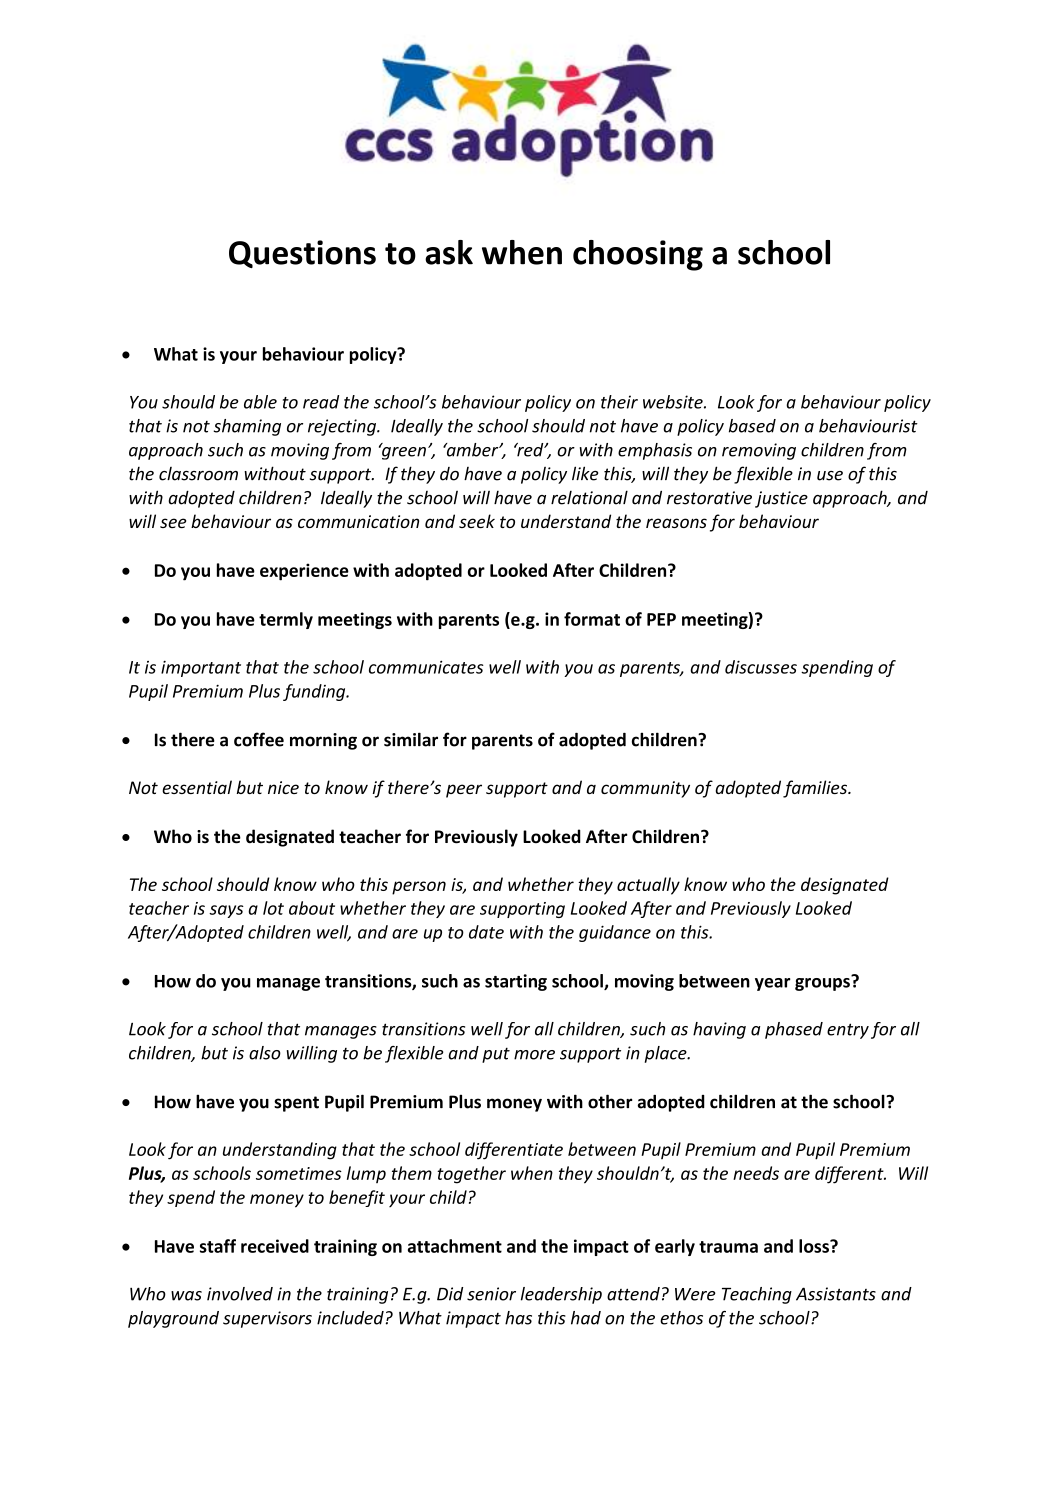  What do you see at coordinates (449, 252) in the document?
I see `ask` at bounding box center [449, 252].
